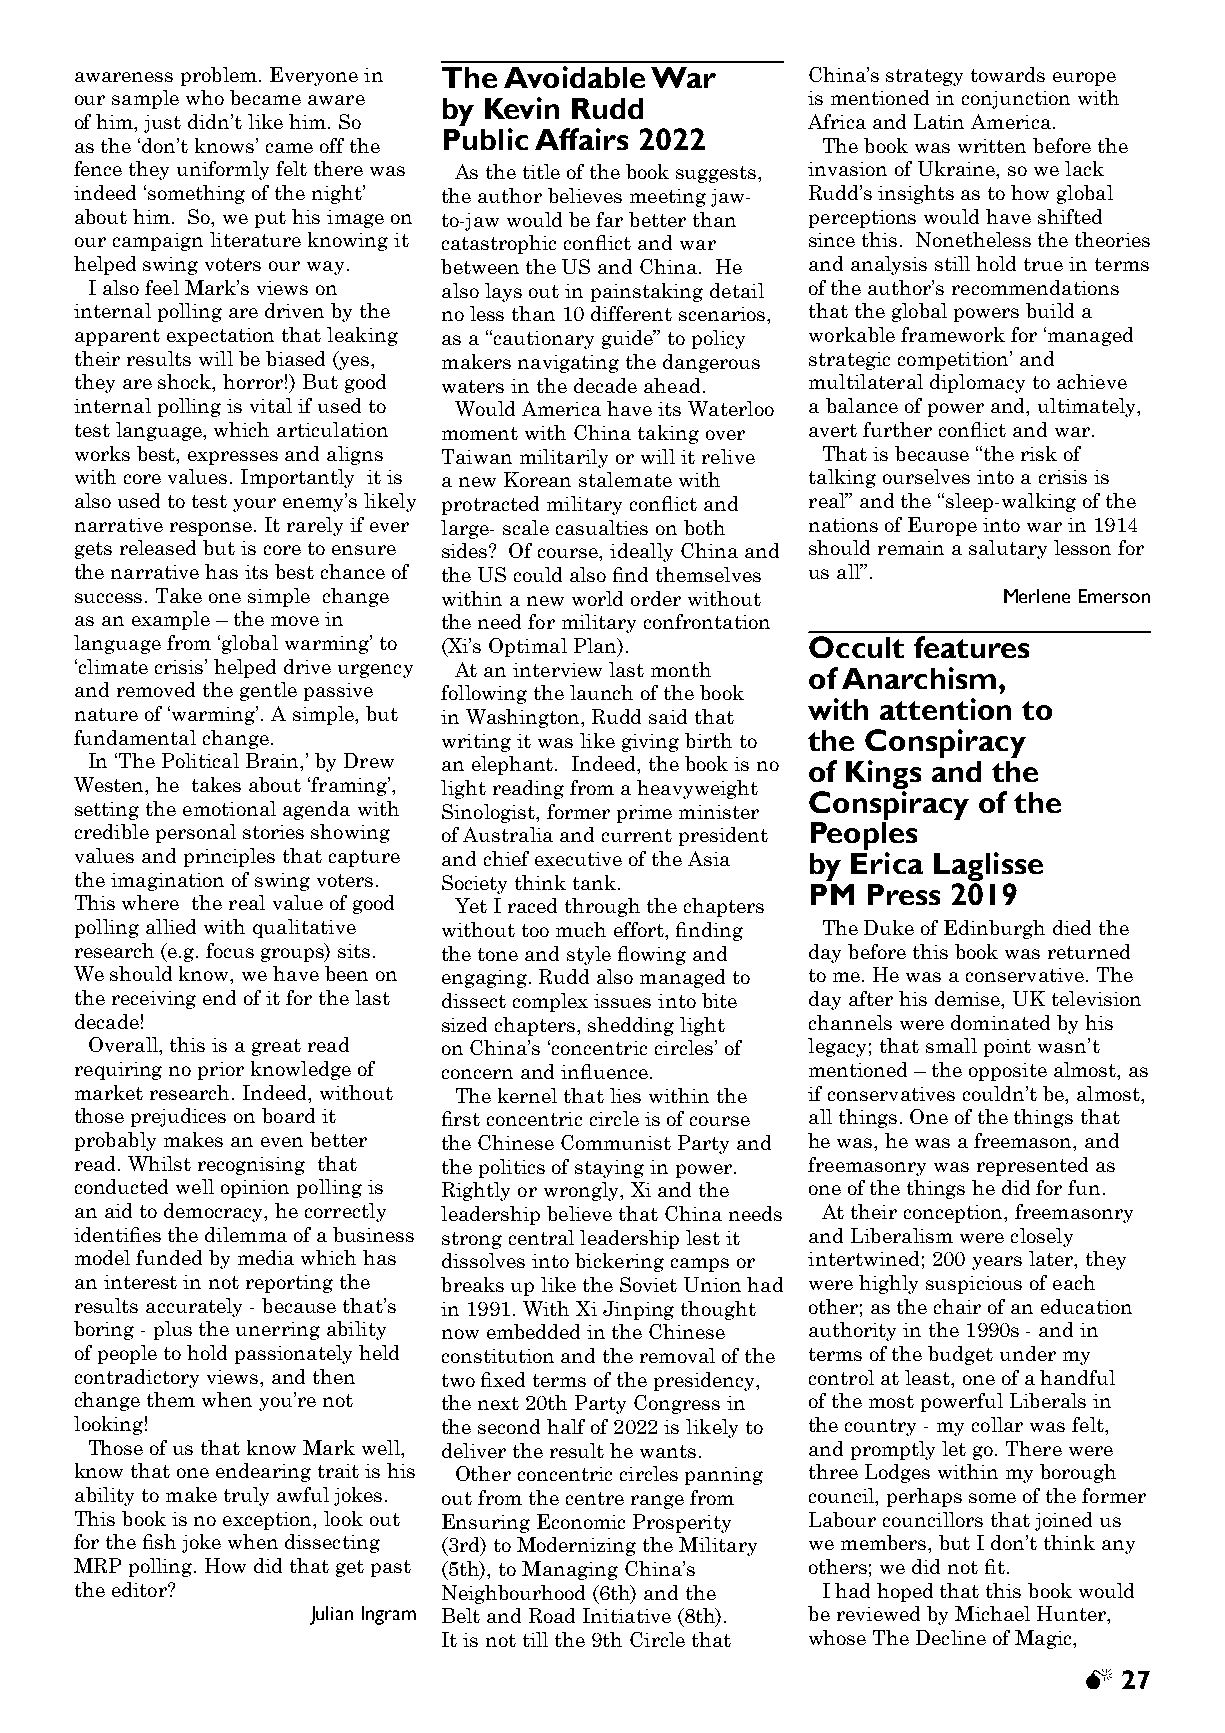 The width and height of the screenshot is (1225, 1733). Describe the element at coordinates (254, 505) in the screenshot. I see `your` at that location.
